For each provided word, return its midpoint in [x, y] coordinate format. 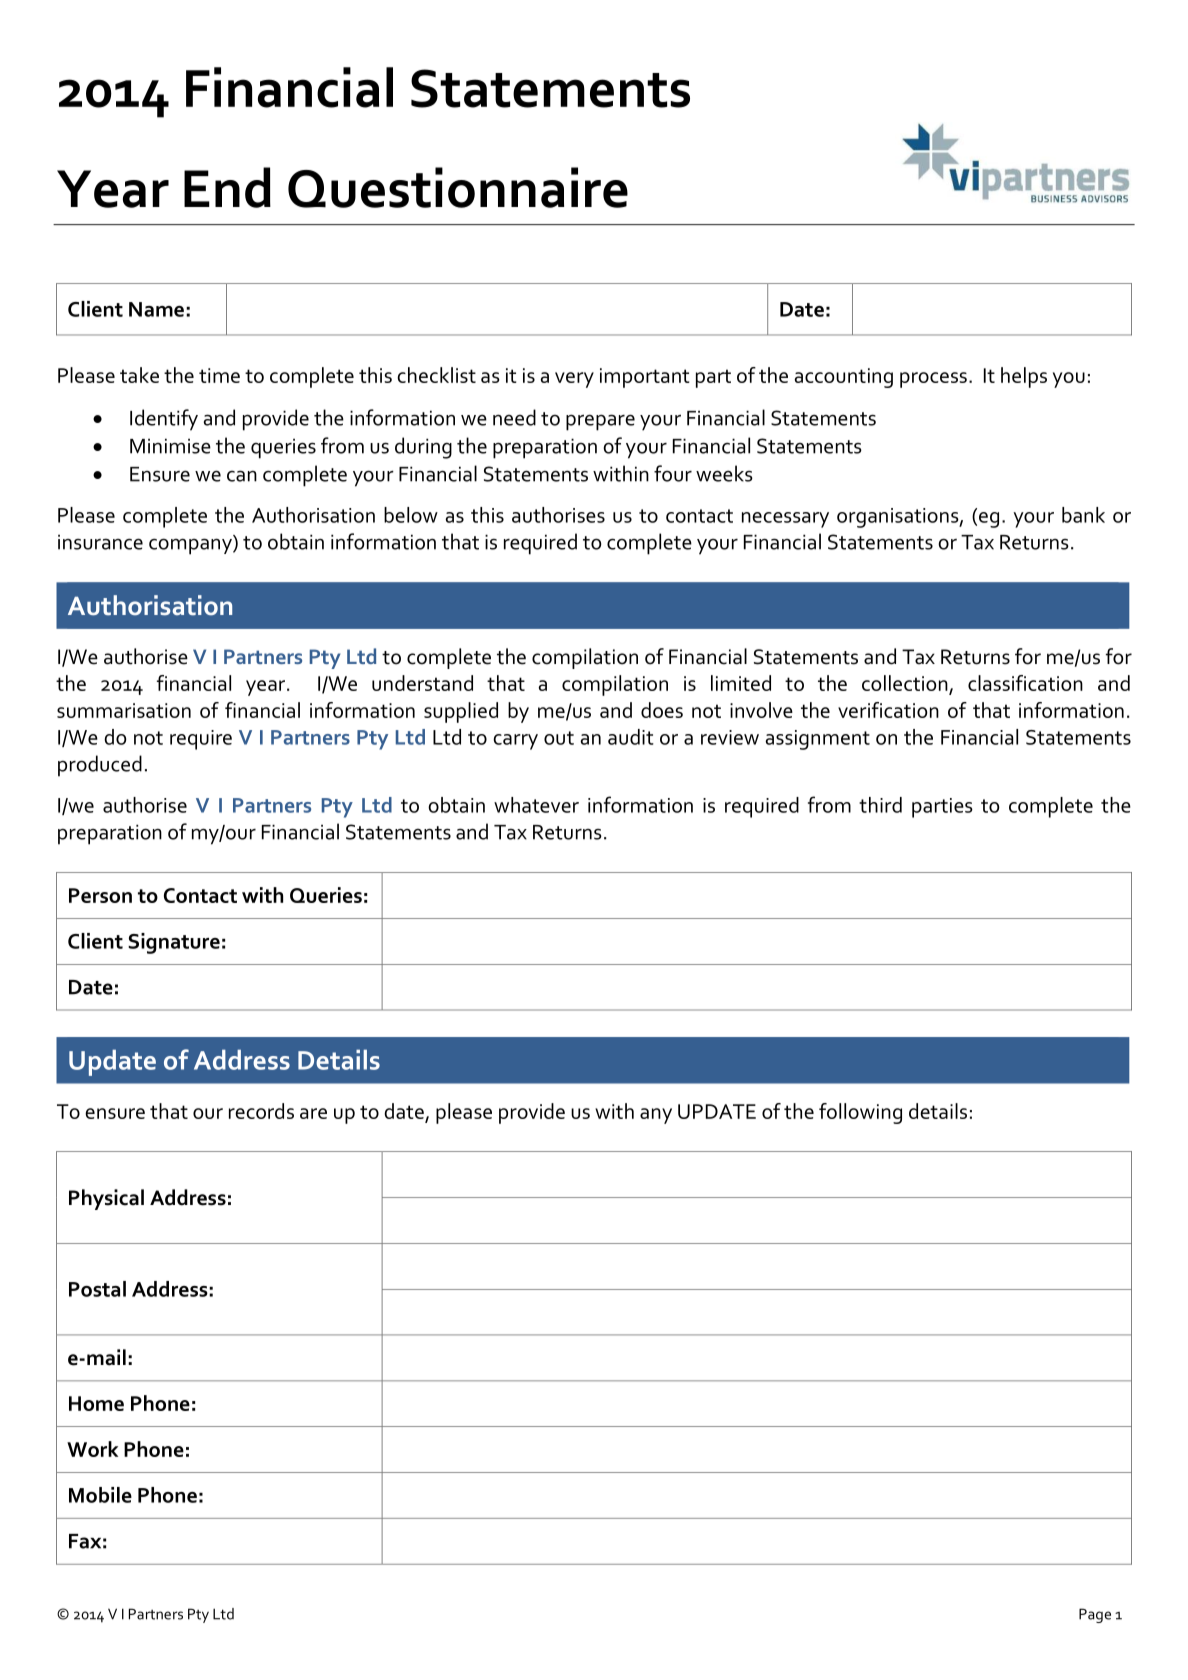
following [860, 1113]
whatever [536, 805]
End [227, 187]
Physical [106, 1199]
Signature [174, 943]
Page [1095, 1615]
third [880, 805]
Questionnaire [458, 187]
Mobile [100, 1495]
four [673, 473]
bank [1083, 515]
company [191, 545]
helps [1024, 377]
